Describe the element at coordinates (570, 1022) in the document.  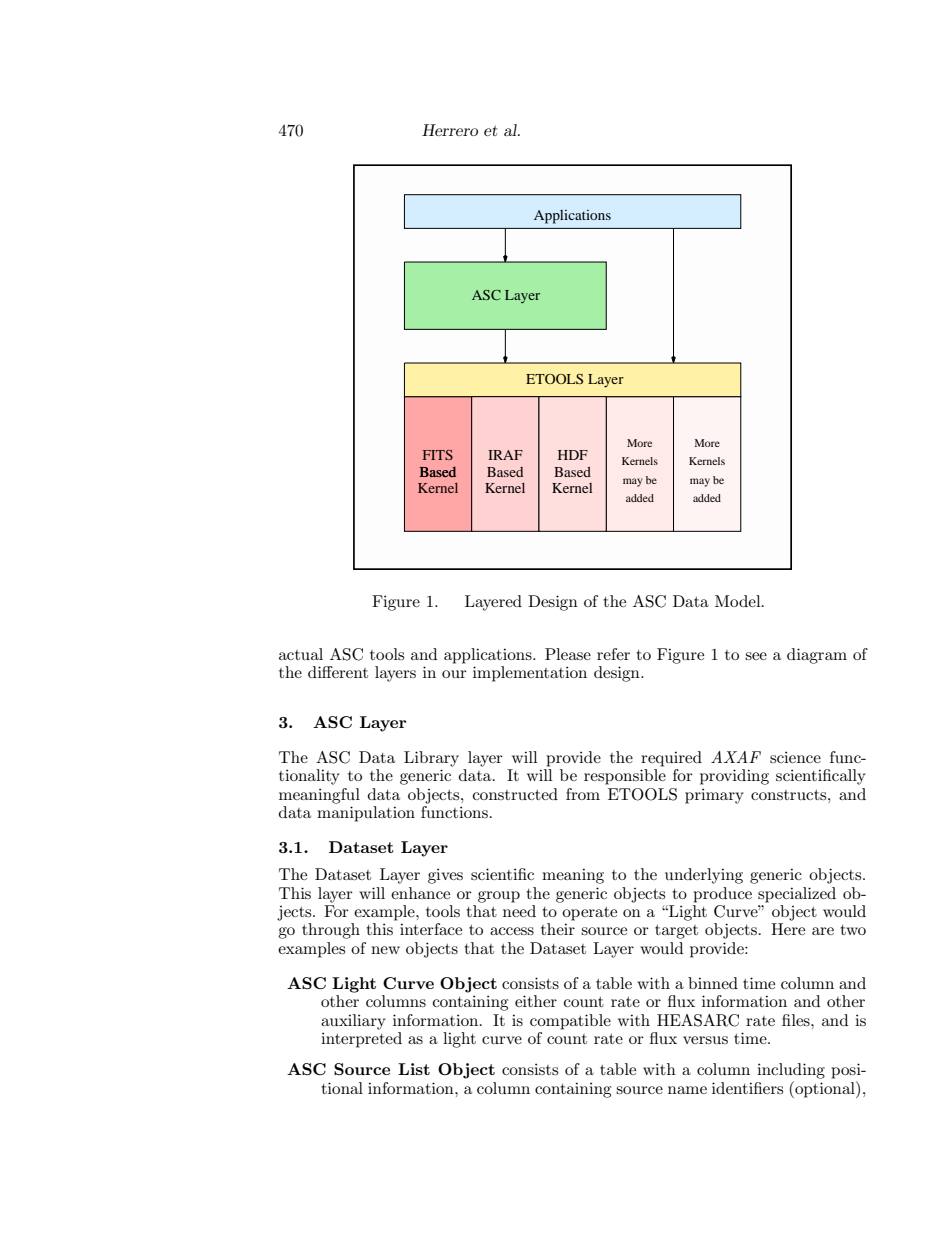
I see `compatible` at that location.
